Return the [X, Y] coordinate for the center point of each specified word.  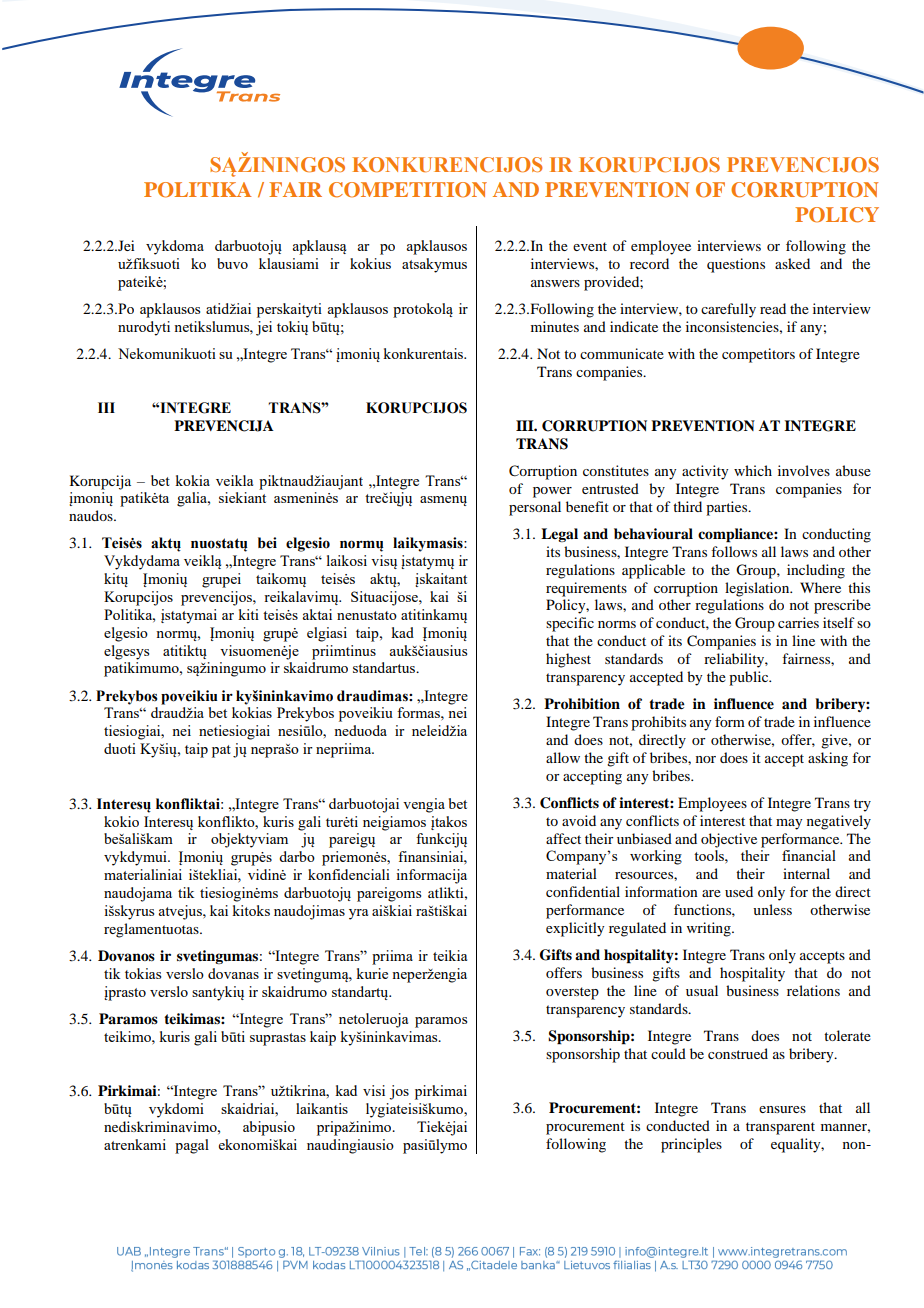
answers [555, 283]
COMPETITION [408, 190]
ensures [782, 1109]
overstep [572, 993]
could [668, 1053]
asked [792, 263]
